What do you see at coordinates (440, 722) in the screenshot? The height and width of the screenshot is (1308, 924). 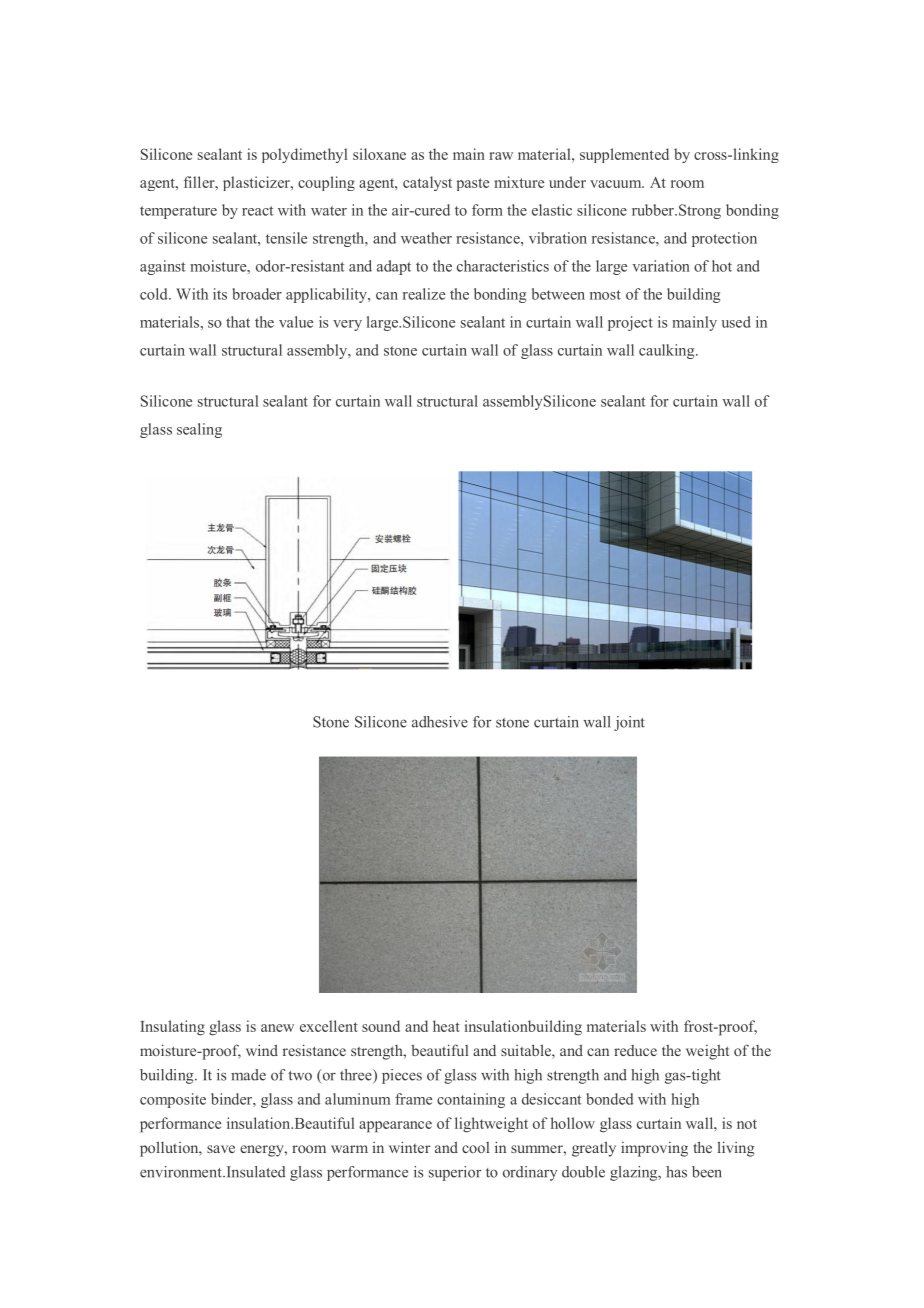 I see `adhesive` at bounding box center [440, 722].
